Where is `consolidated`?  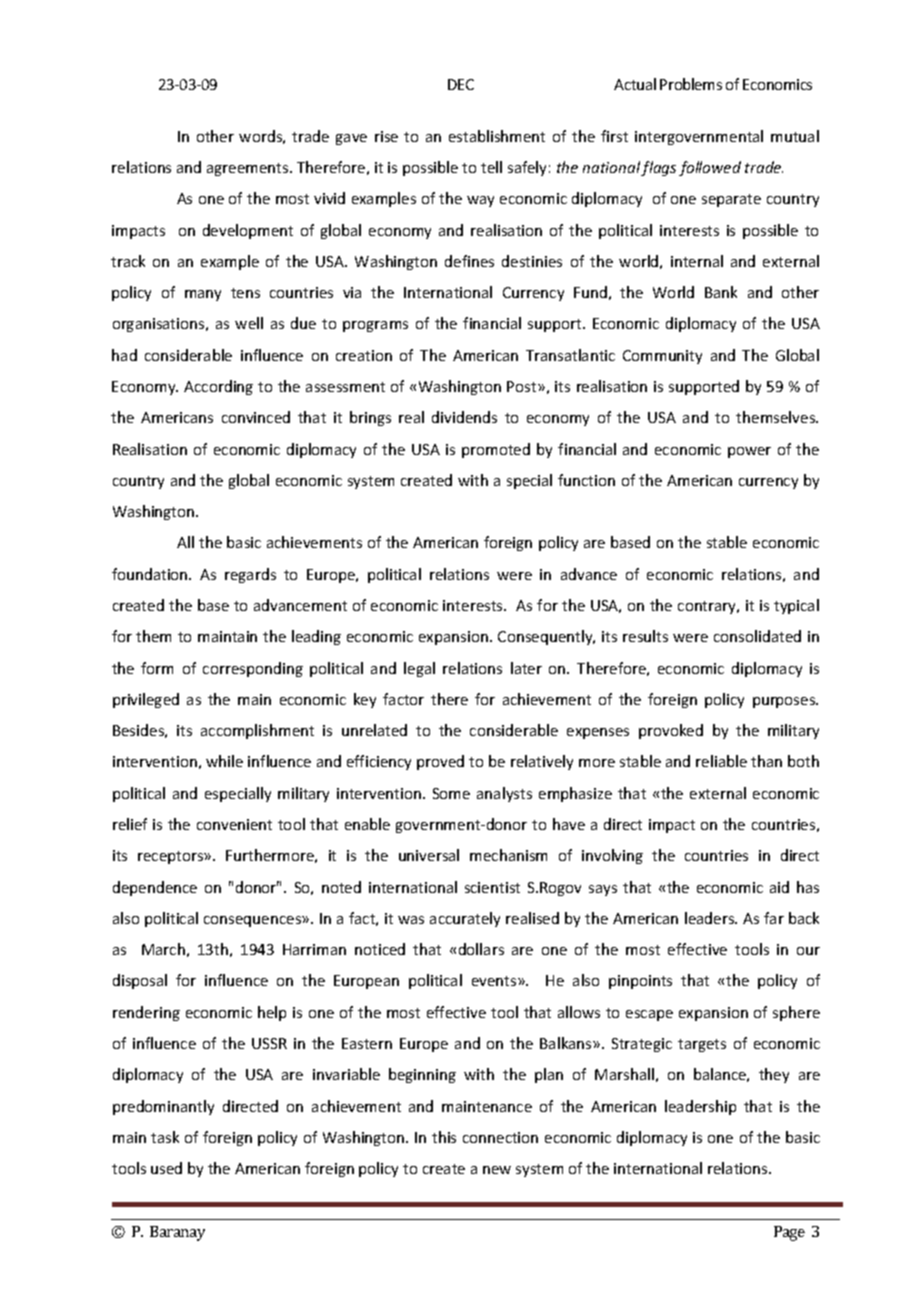 consolidated is located at coordinates (757, 636).
